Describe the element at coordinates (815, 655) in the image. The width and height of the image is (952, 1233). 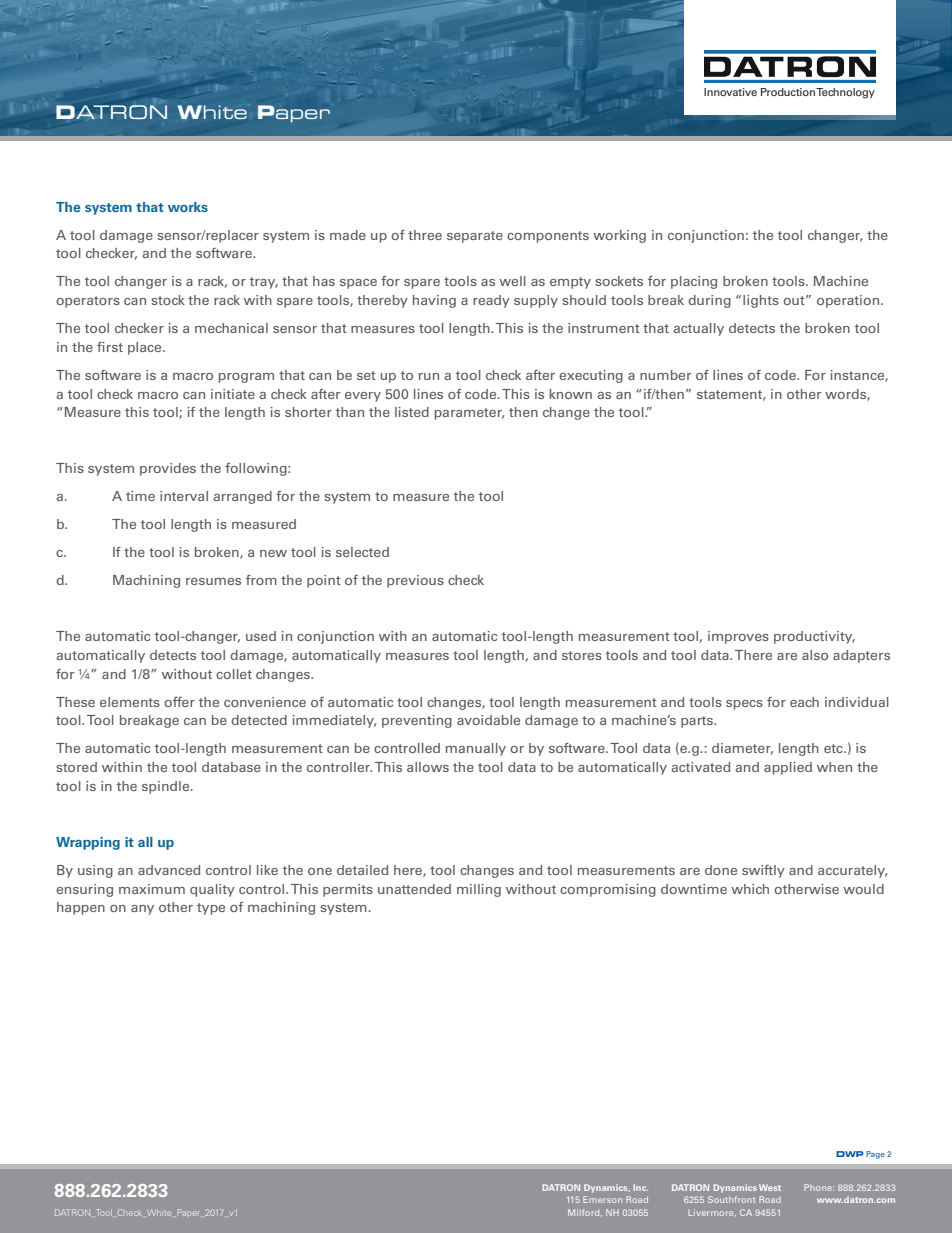
I see `also` at that location.
